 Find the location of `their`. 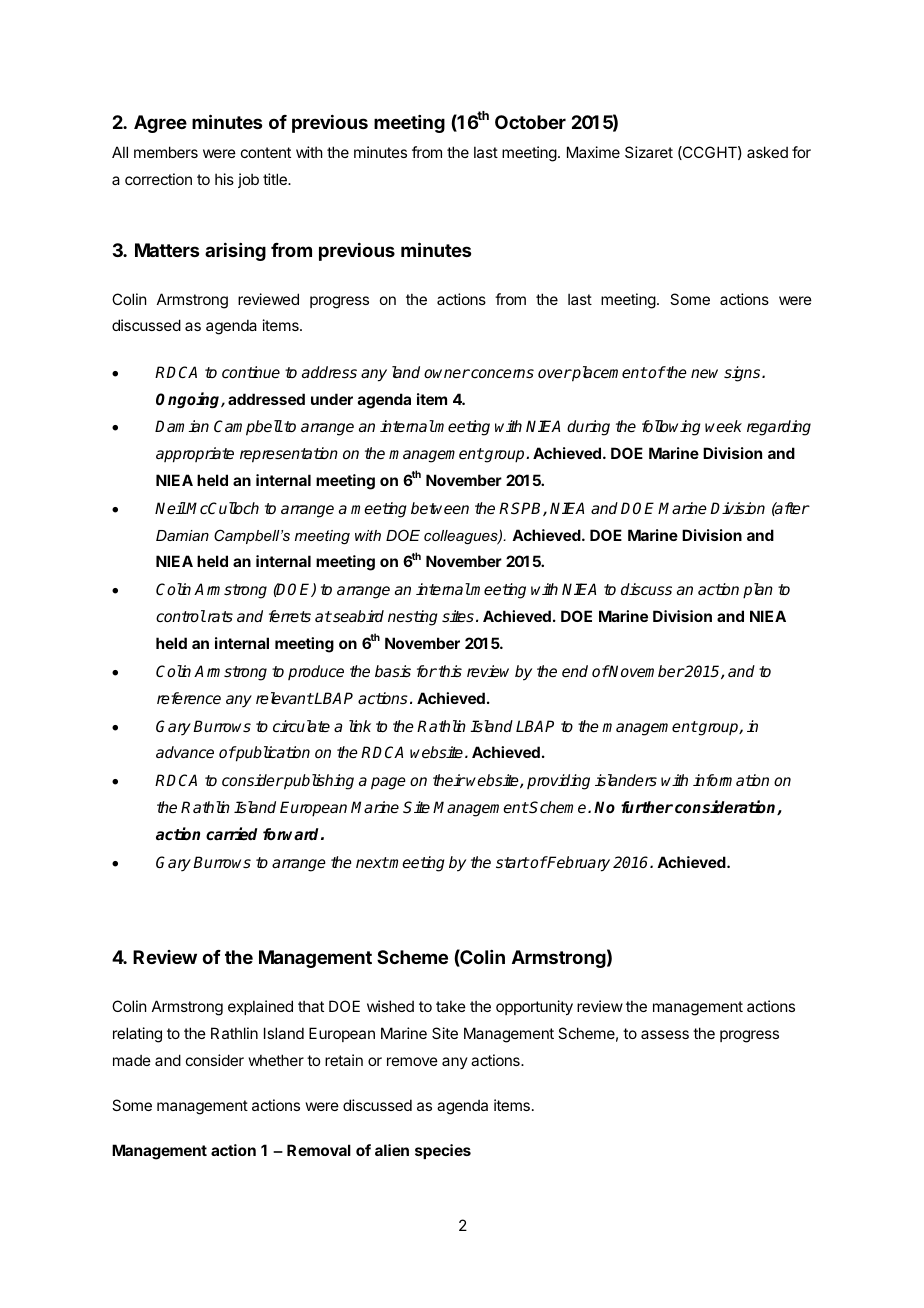

their is located at coordinates (449, 780).
